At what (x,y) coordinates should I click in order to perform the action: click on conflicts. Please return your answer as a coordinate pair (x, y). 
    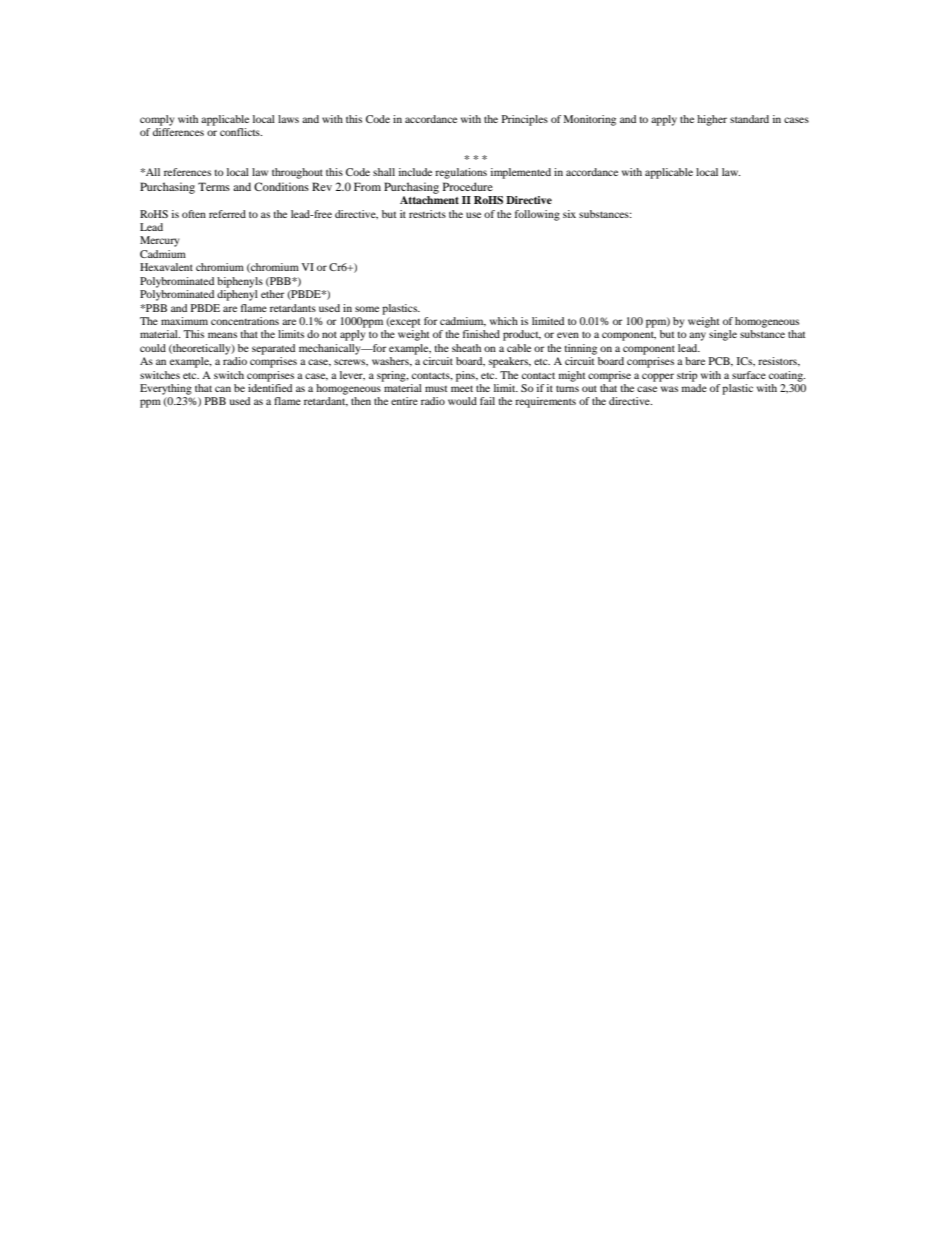
    Looking at the image, I should click on (241, 132).
